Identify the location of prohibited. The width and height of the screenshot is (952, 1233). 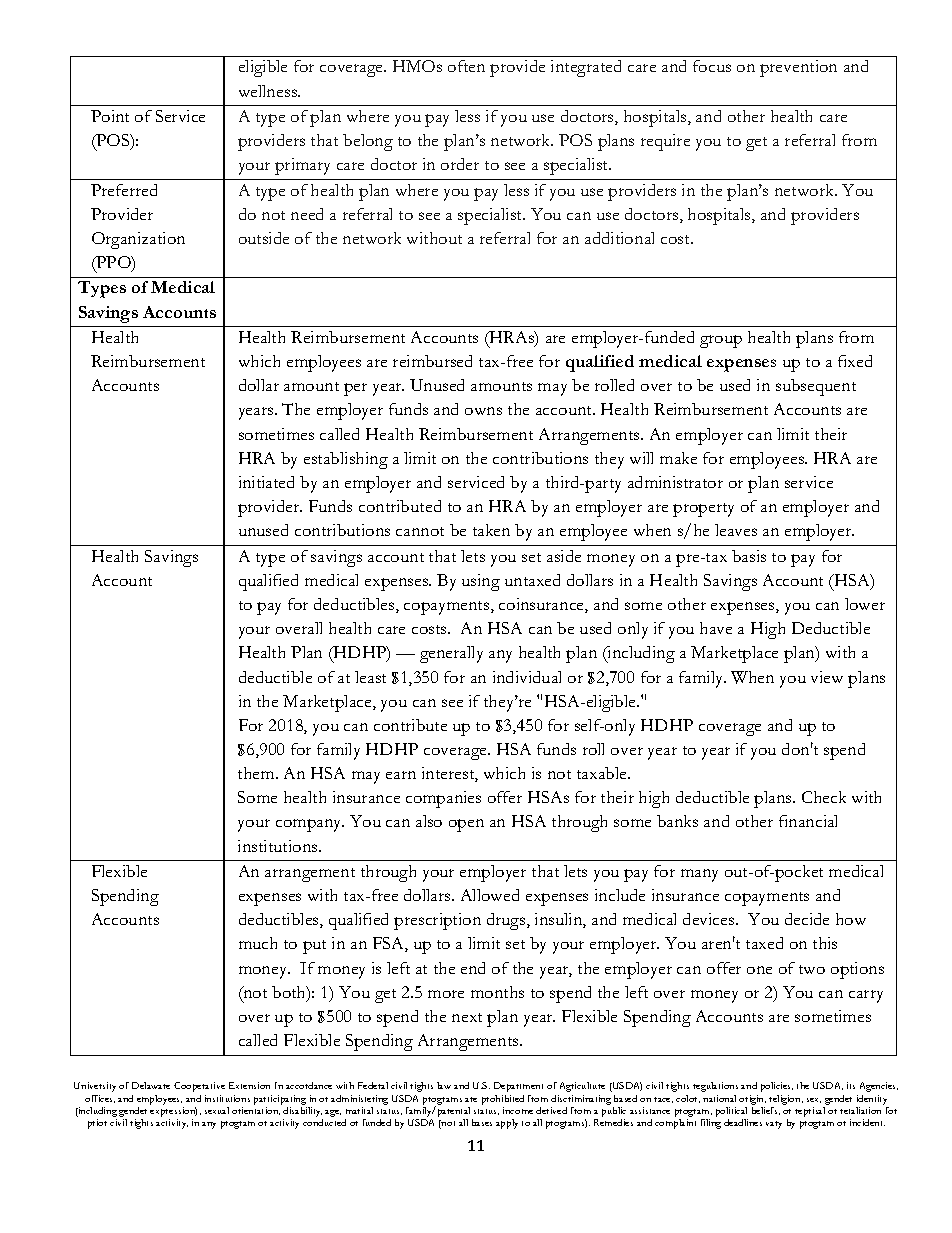
(503, 1100).
